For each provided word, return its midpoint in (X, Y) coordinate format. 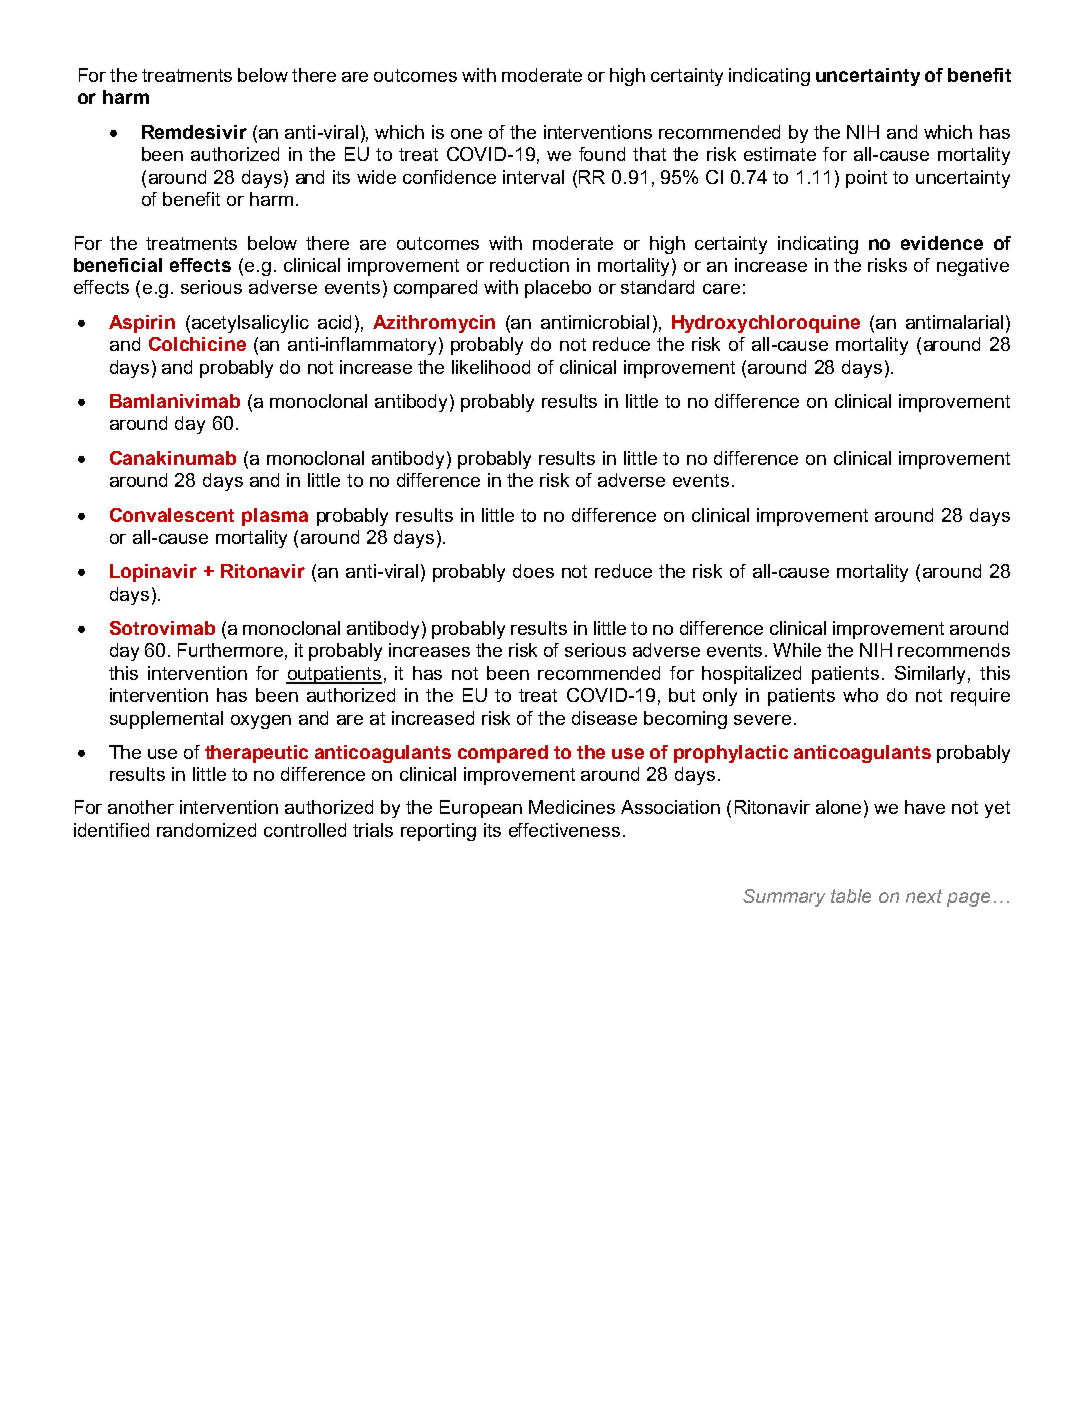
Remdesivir (194, 132)
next (924, 896)
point (866, 179)
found (602, 154)
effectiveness (564, 830)
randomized (206, 830)
